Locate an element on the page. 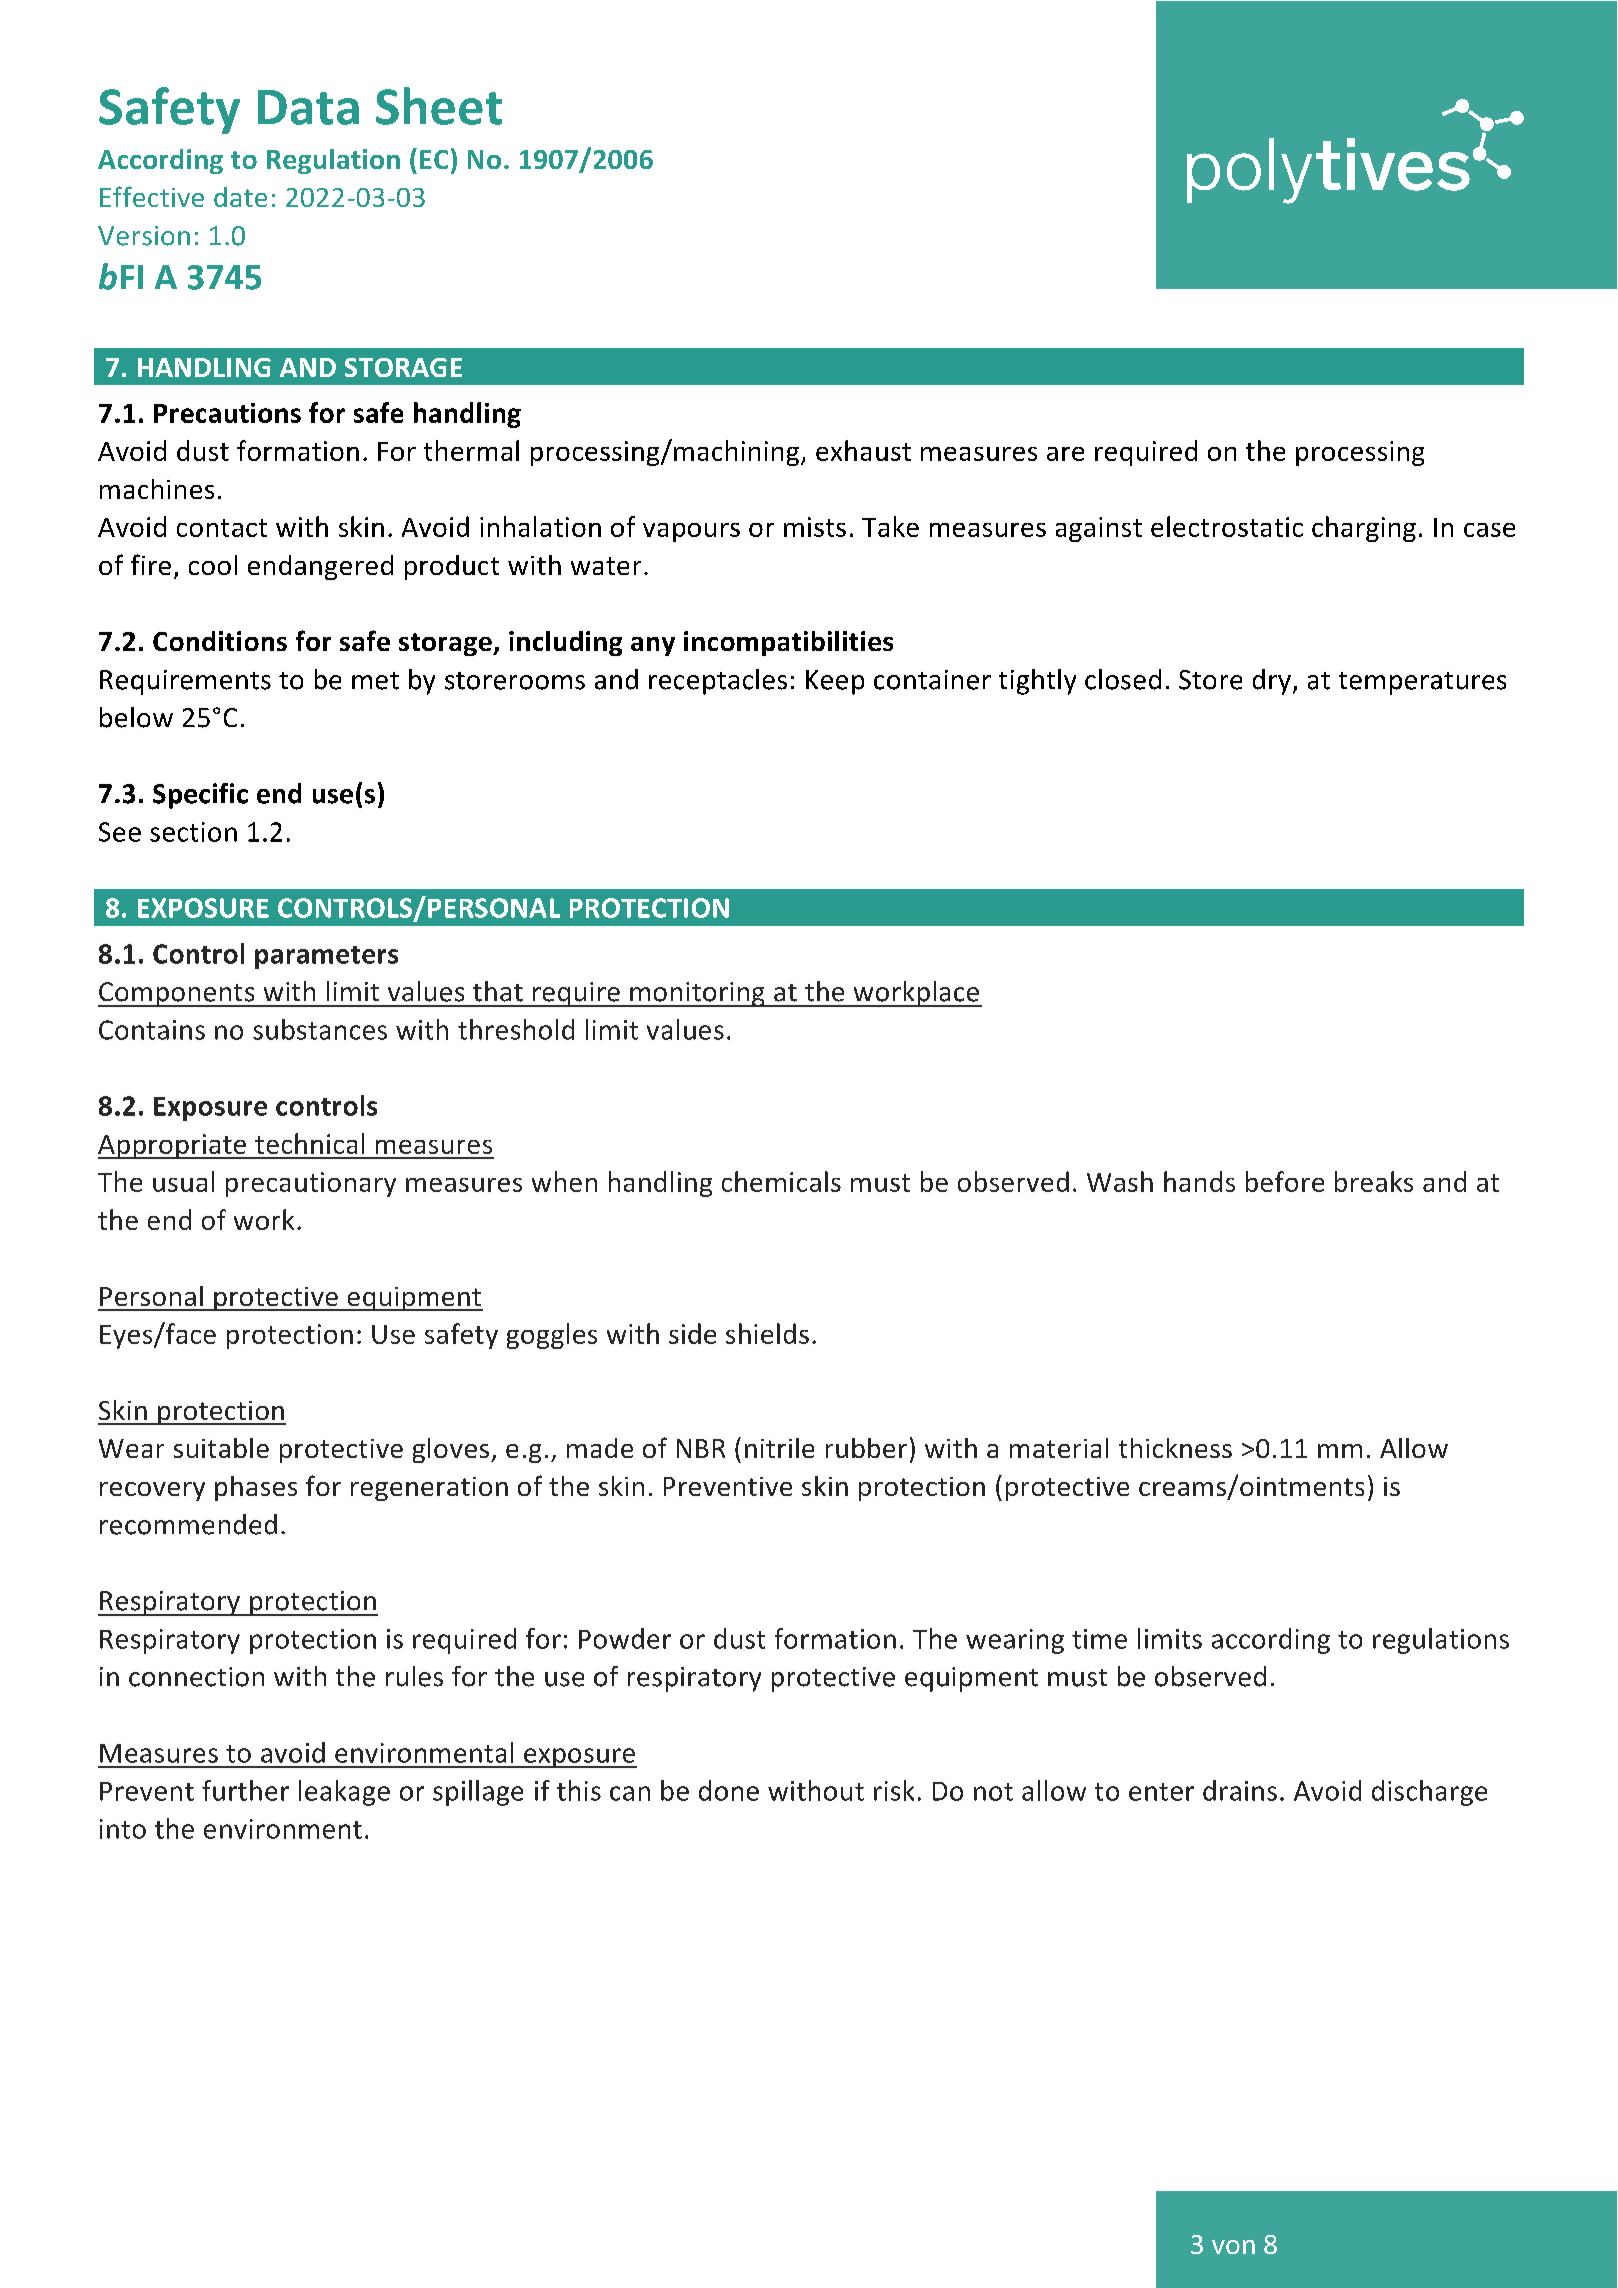  exhaust is located at coordinates (863, 450).
